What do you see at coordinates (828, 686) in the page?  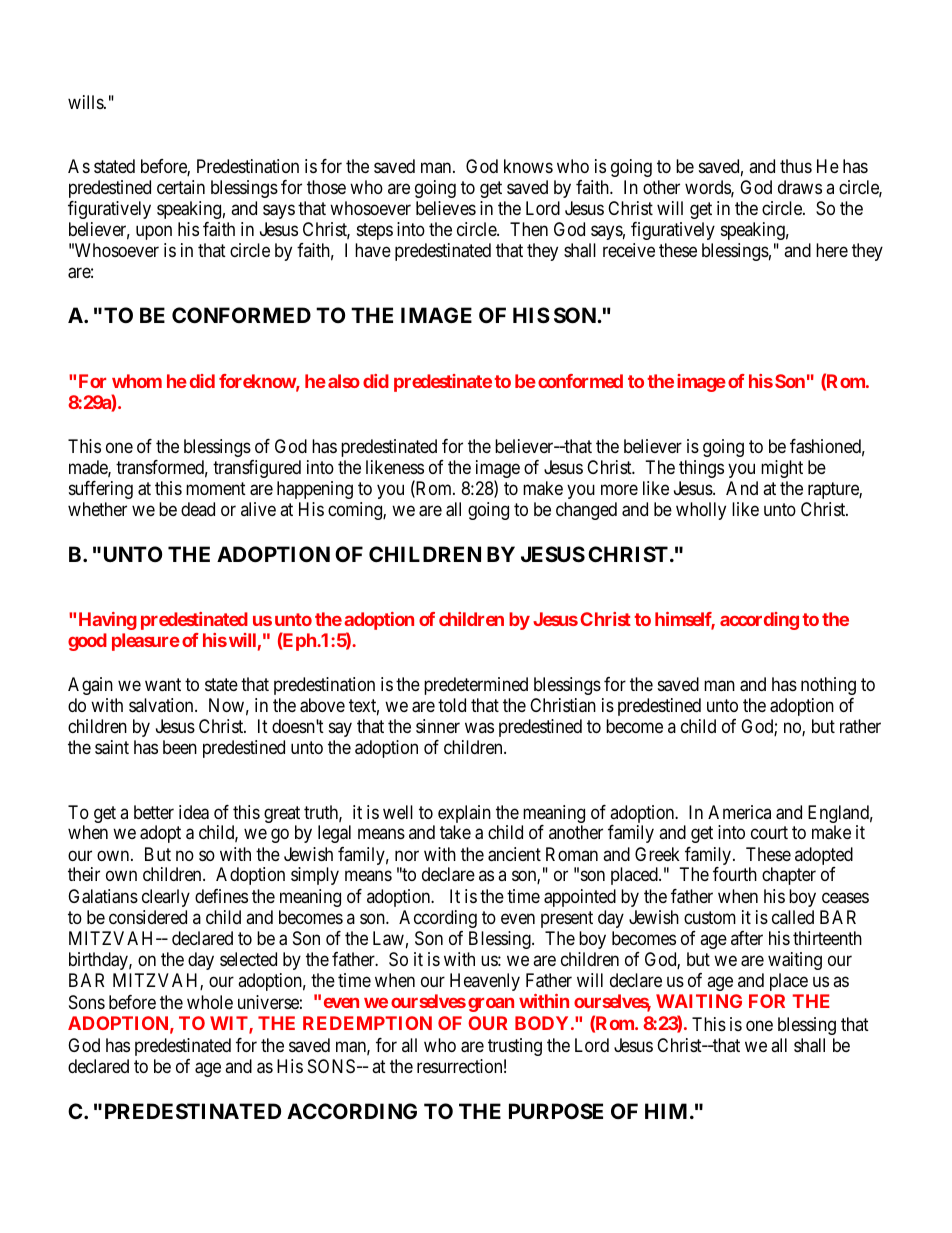 I see `nothing` at bounding box center [828, 686].
